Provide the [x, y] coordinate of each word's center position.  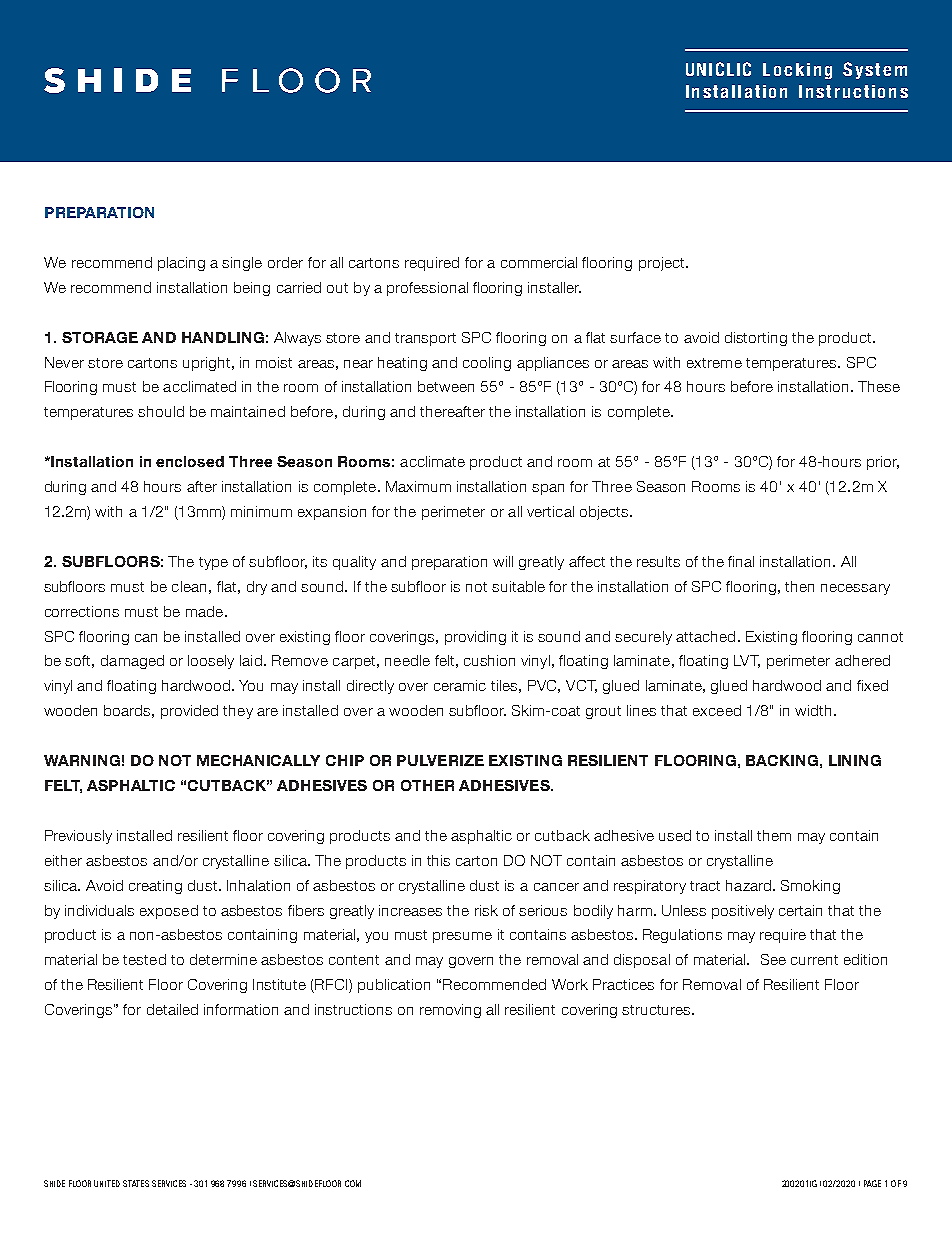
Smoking [810, 887]
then [799, 586]
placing [181, 264]
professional [427, 289]
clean [189, 586]
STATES [136, 1183]
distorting [756, 339]
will [503, 561]
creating [155, 887]
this [438, 860]
